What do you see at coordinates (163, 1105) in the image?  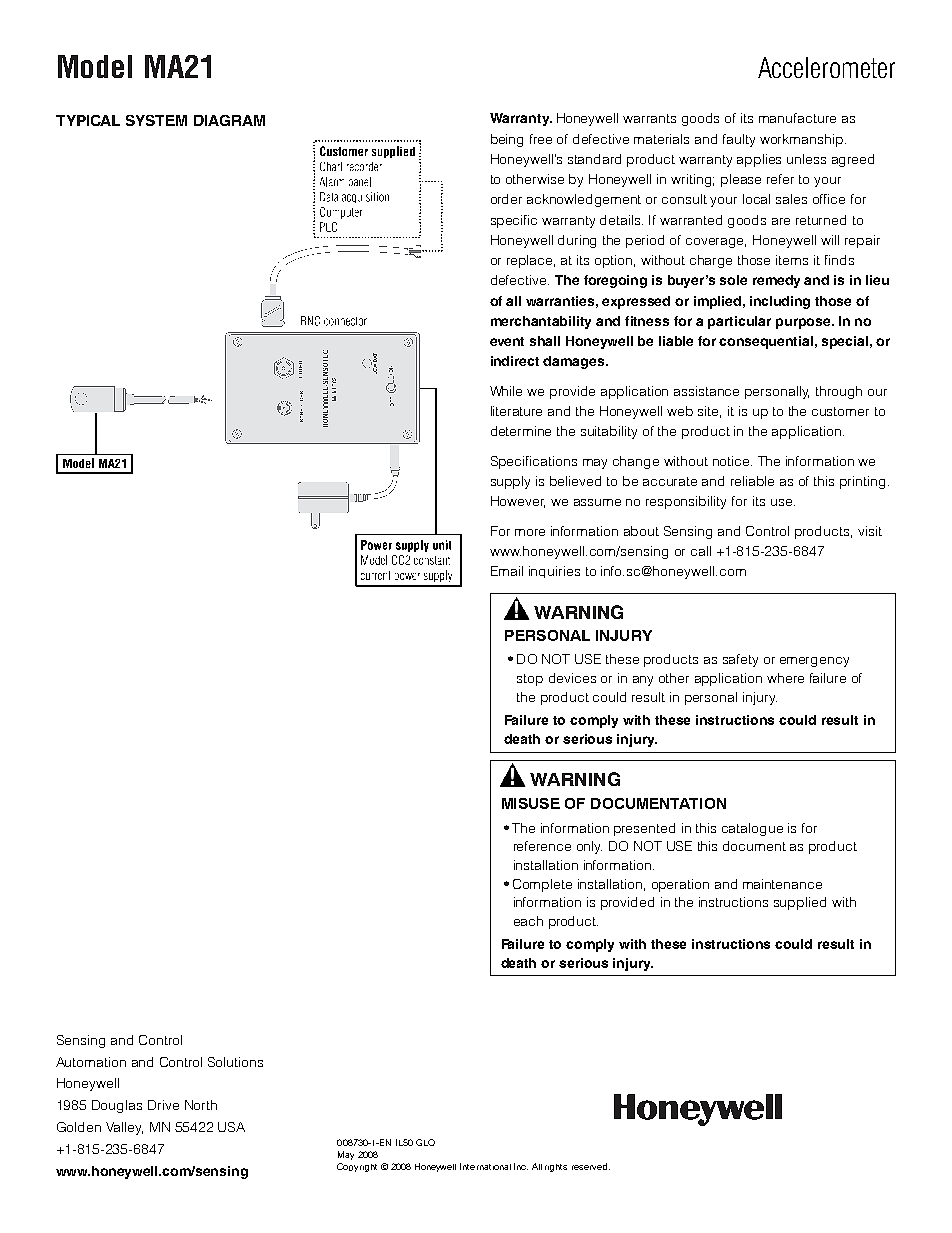 I see `Drive` at bounding box center [163, 1105].
